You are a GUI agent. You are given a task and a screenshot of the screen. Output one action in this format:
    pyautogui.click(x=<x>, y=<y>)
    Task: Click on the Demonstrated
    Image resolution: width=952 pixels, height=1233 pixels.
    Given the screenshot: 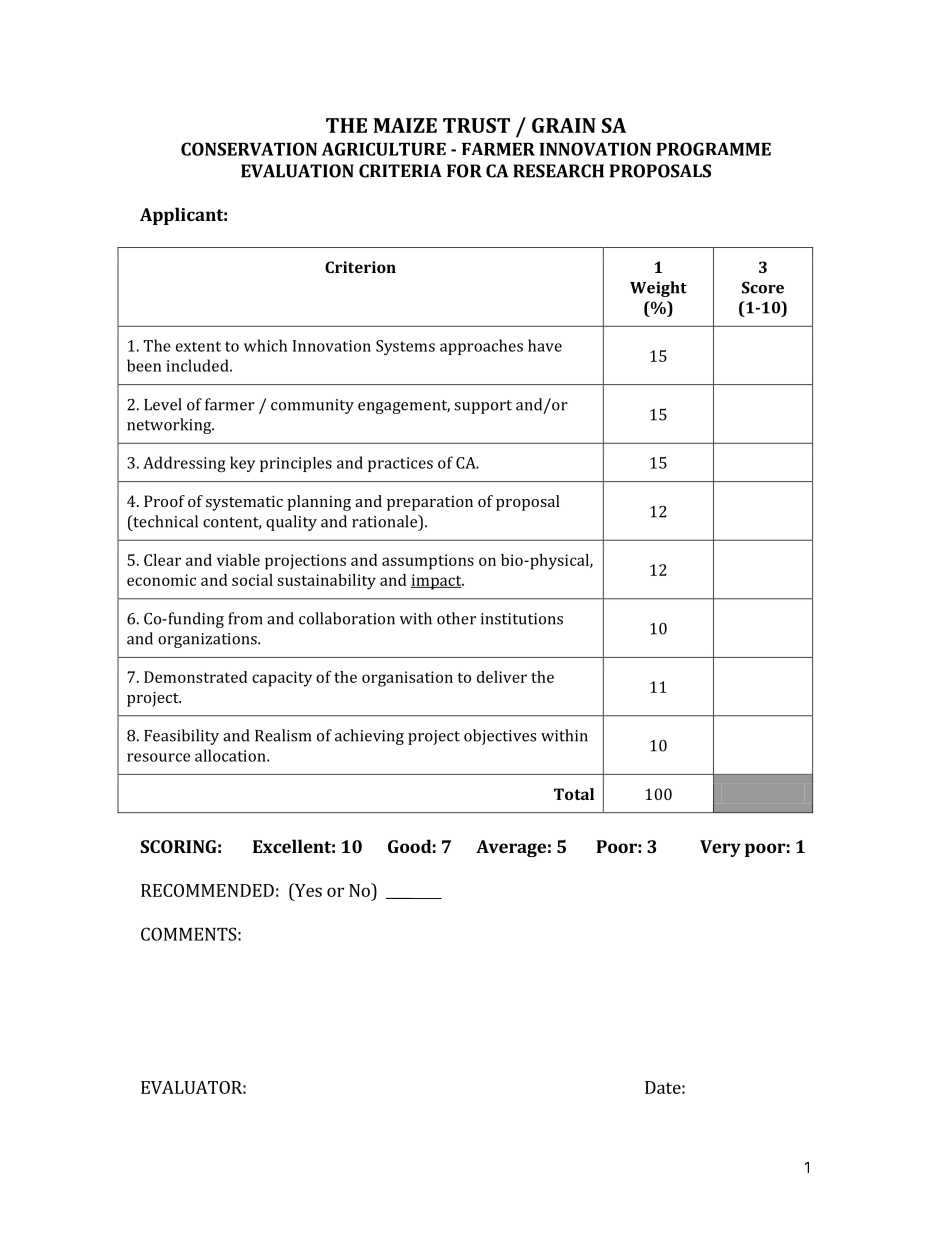 What is the action you would take?
    pyautogui.click(x=195, y=677)
